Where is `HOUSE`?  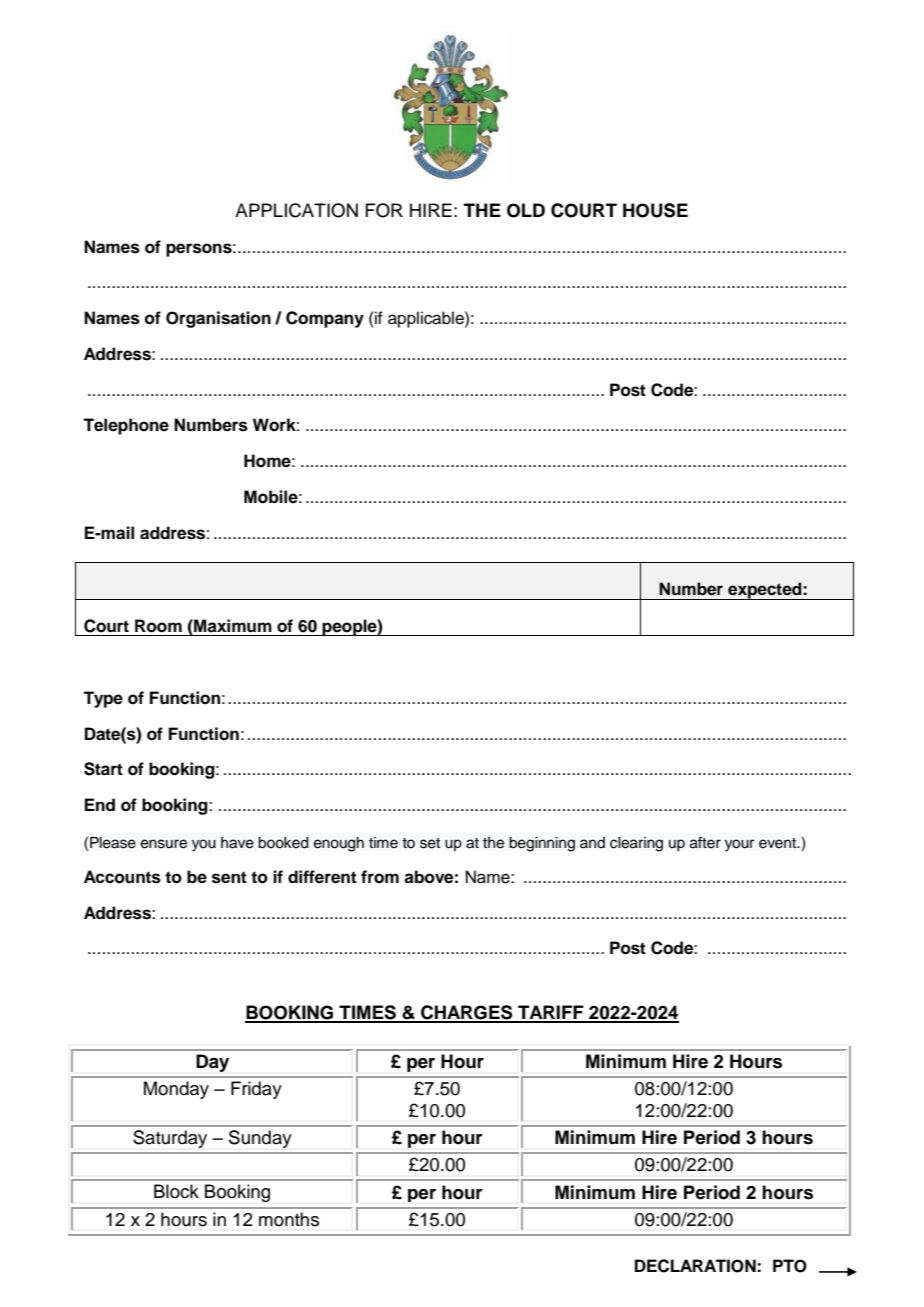
HOUSE is located at coordinates (655, 210).
